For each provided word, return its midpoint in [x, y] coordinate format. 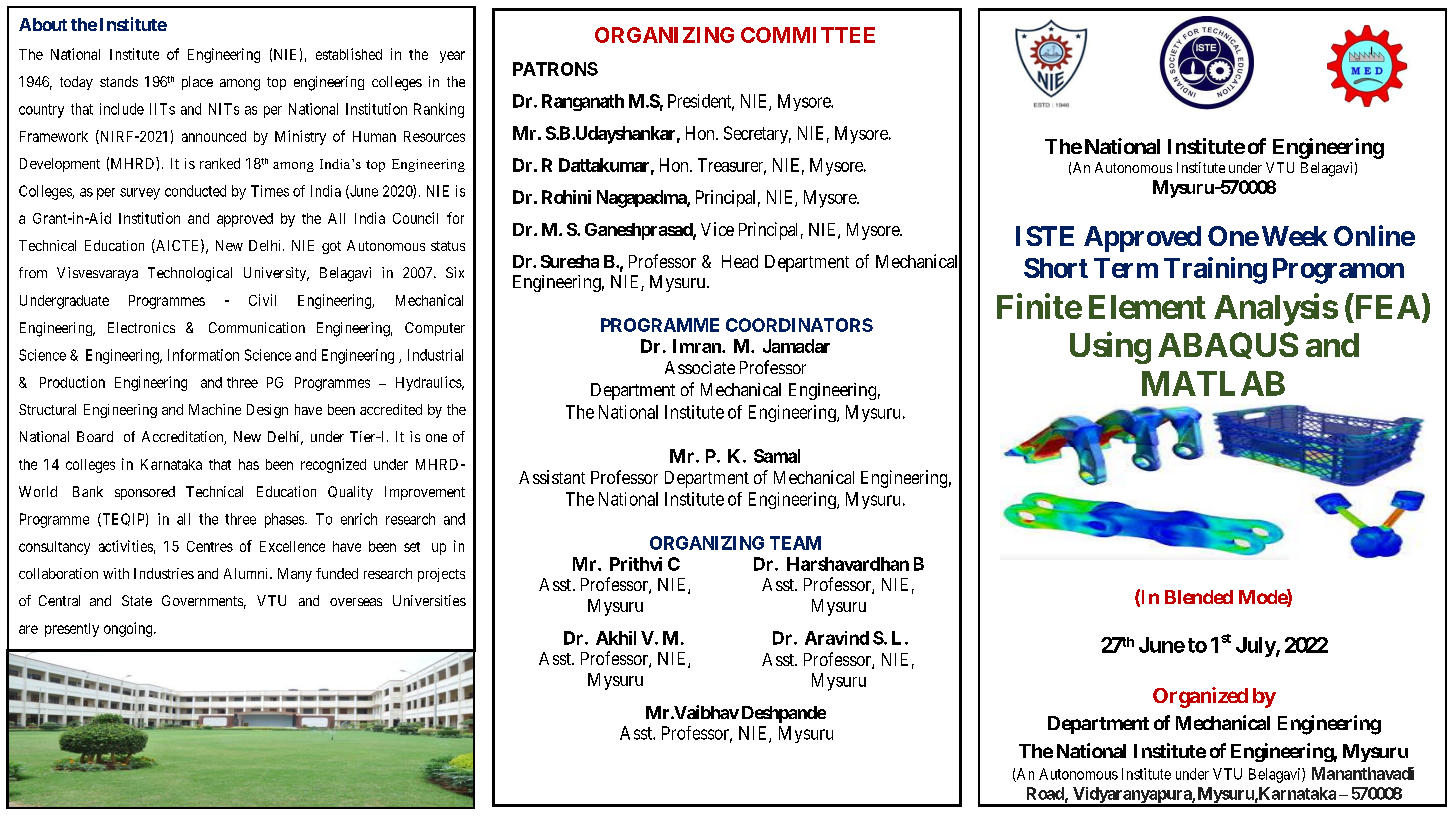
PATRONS [555, 69]
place [197, 83]
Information [203, 355]
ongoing [129, 629]
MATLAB [1213, 383]
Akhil [616, 638]
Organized [1200, 697]
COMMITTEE [808, 35]
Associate [700, 367]
